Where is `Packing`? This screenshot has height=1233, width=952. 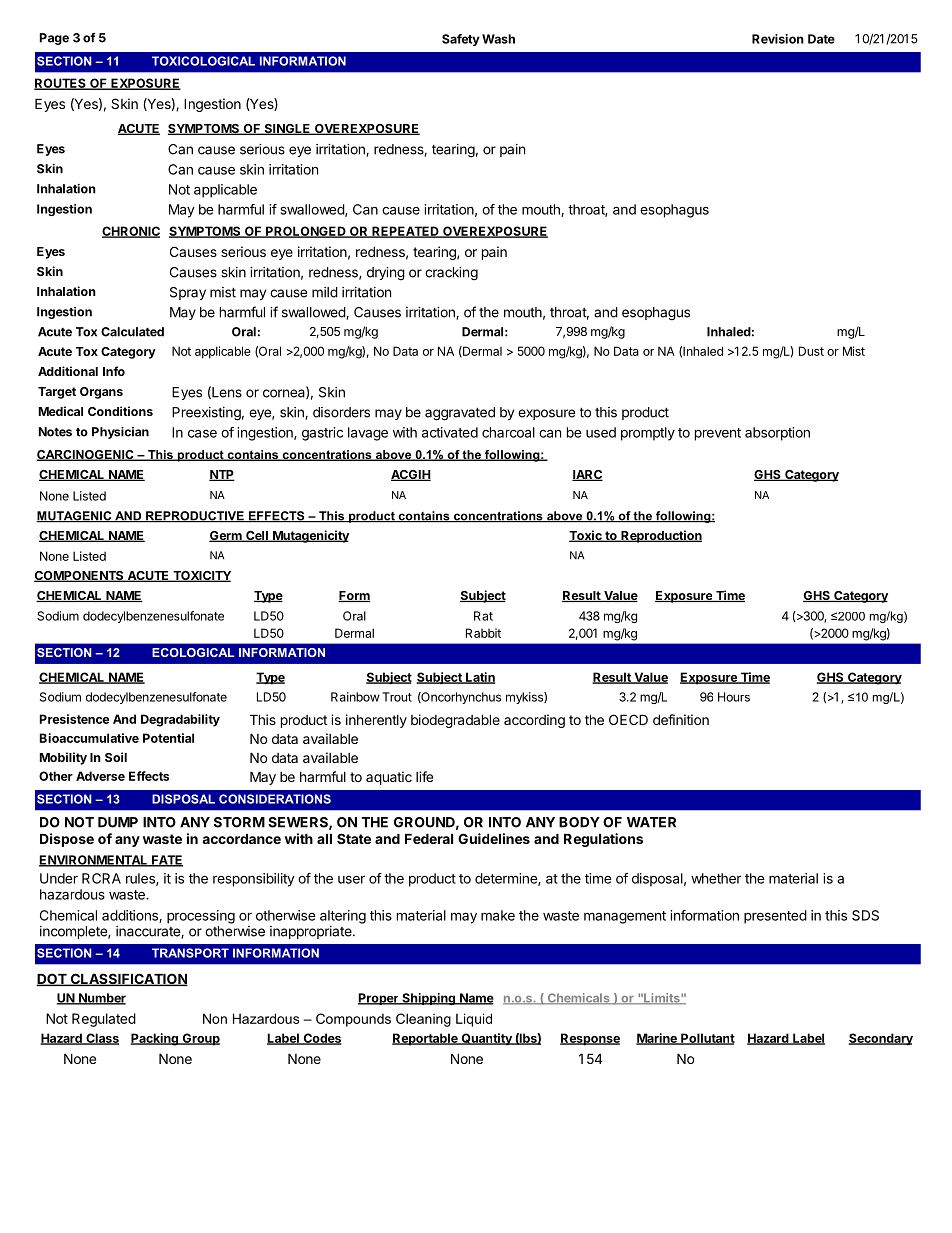 Packing is located at coordinates (155, 1039).
